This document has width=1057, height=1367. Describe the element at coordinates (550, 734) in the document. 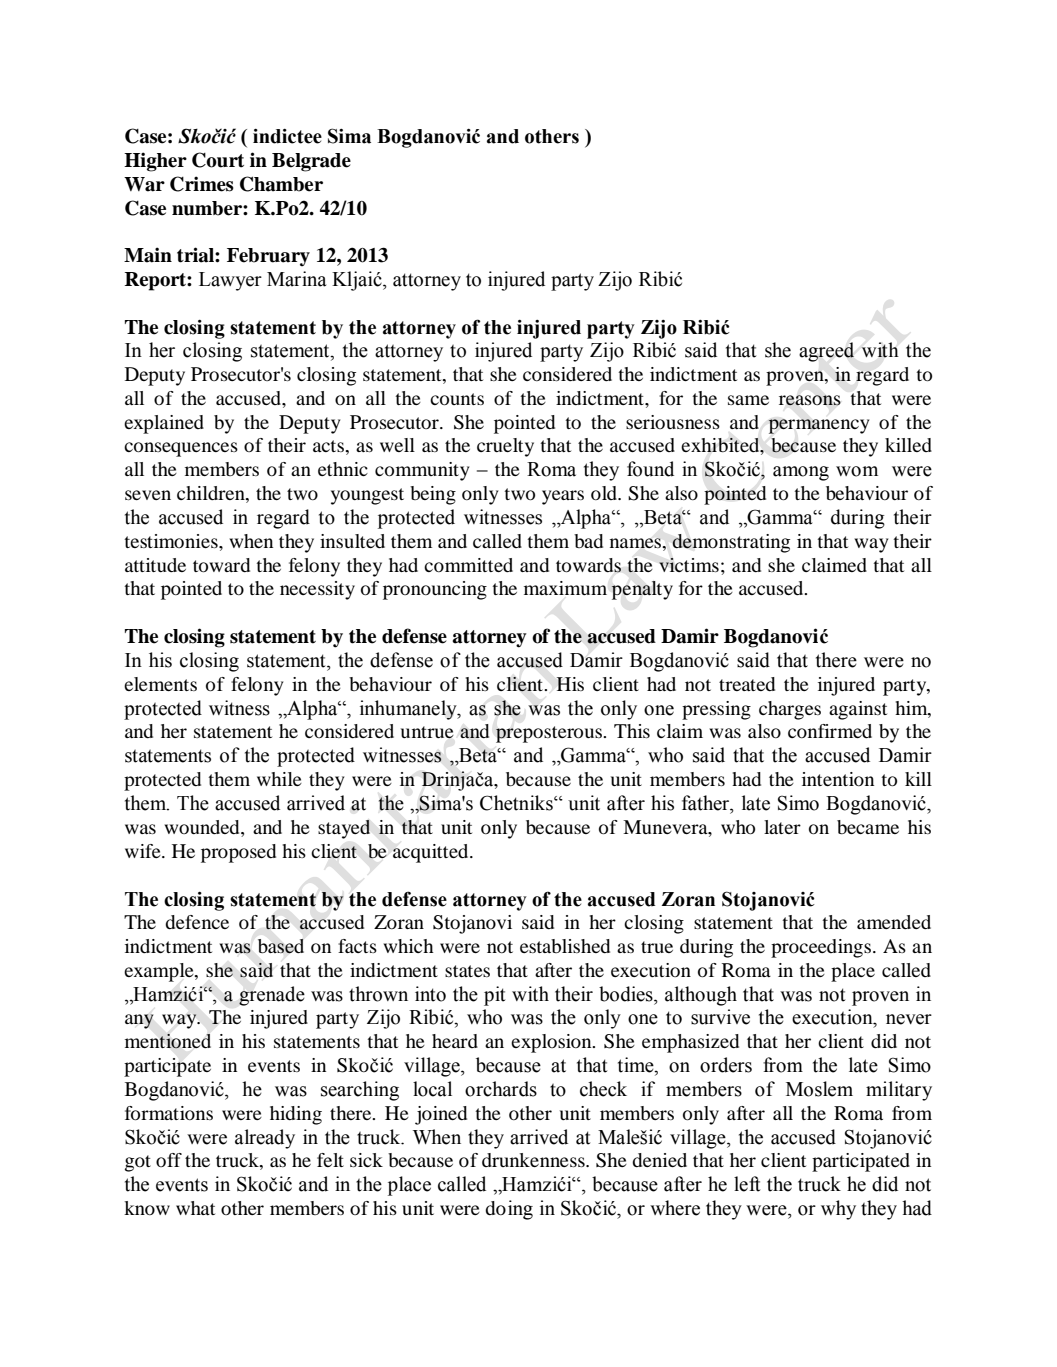

I see `preposterous` at that location.
